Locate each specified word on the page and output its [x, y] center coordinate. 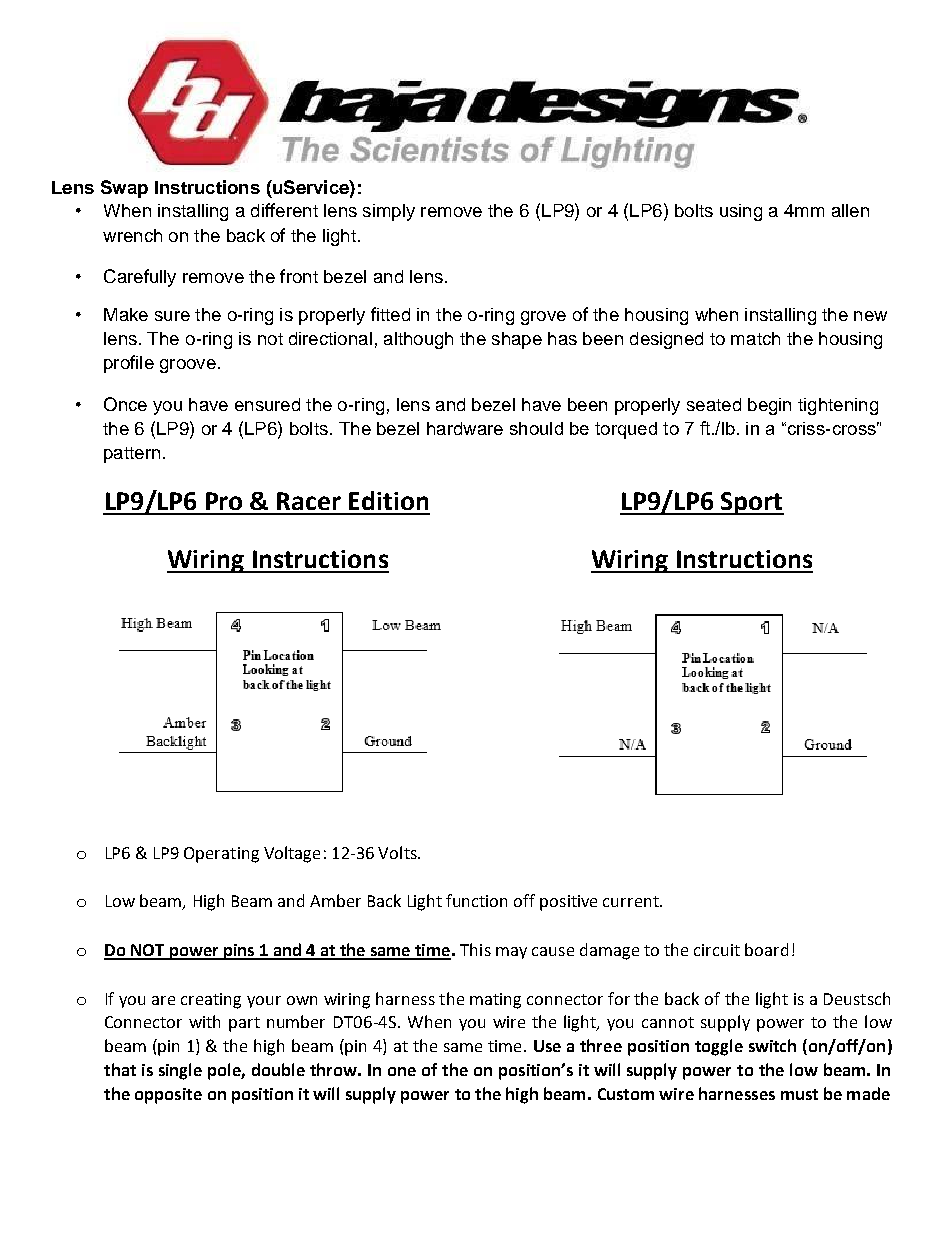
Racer [309, 501]
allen [850, 210]
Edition [388, 500]
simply [389, 212]
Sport [751, 503]
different [284, 210]
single [180, 1071]
